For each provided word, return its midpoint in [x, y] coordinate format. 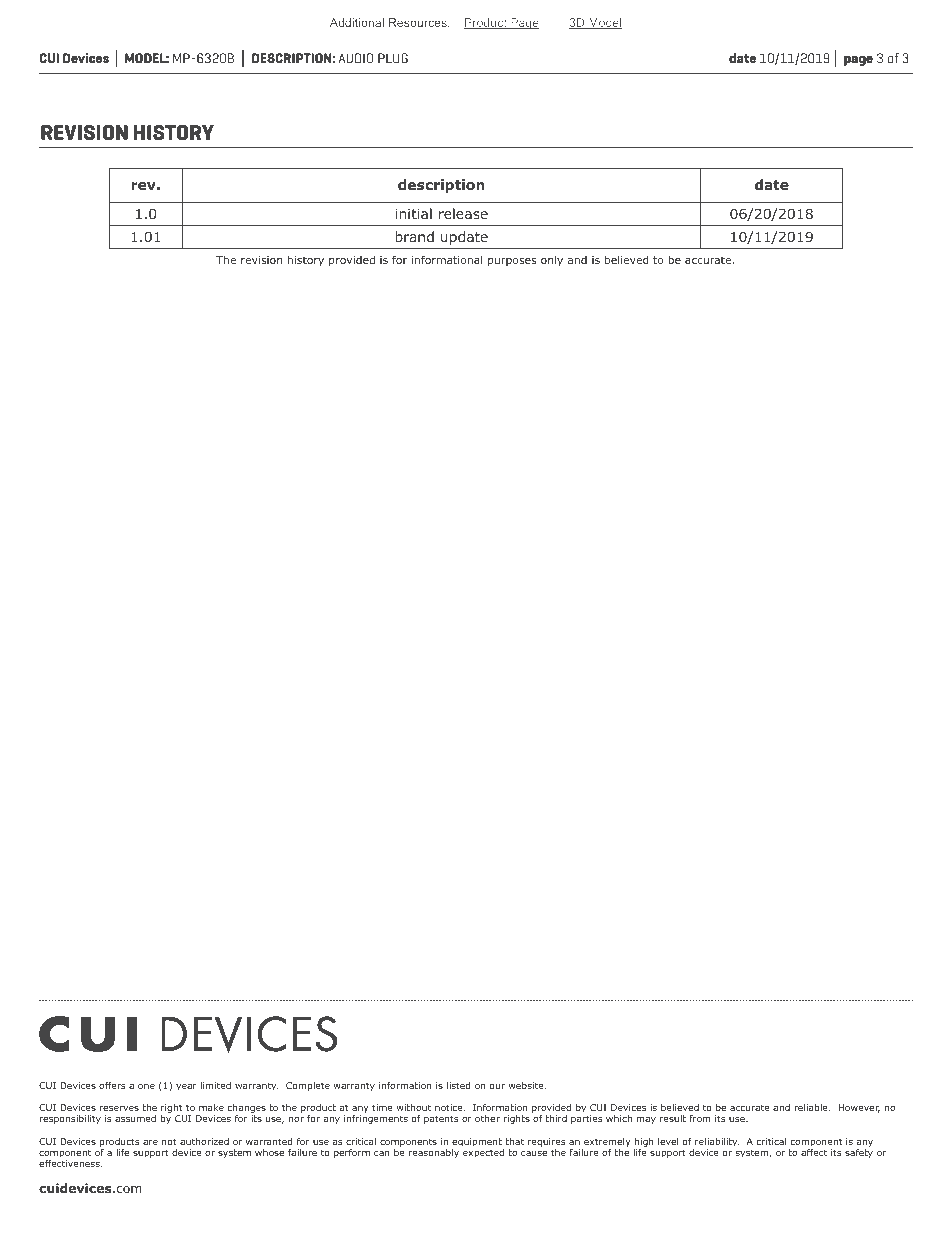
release [463, 213]
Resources [419, 22]
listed [459, 1085]
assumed [135, 1118]
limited [215, 1085]
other [487, 1118]
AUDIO [355, 58]
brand [414, 236]
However [859, 1108]
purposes [512, 262]
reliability [717, 1142]
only [552, 260]
